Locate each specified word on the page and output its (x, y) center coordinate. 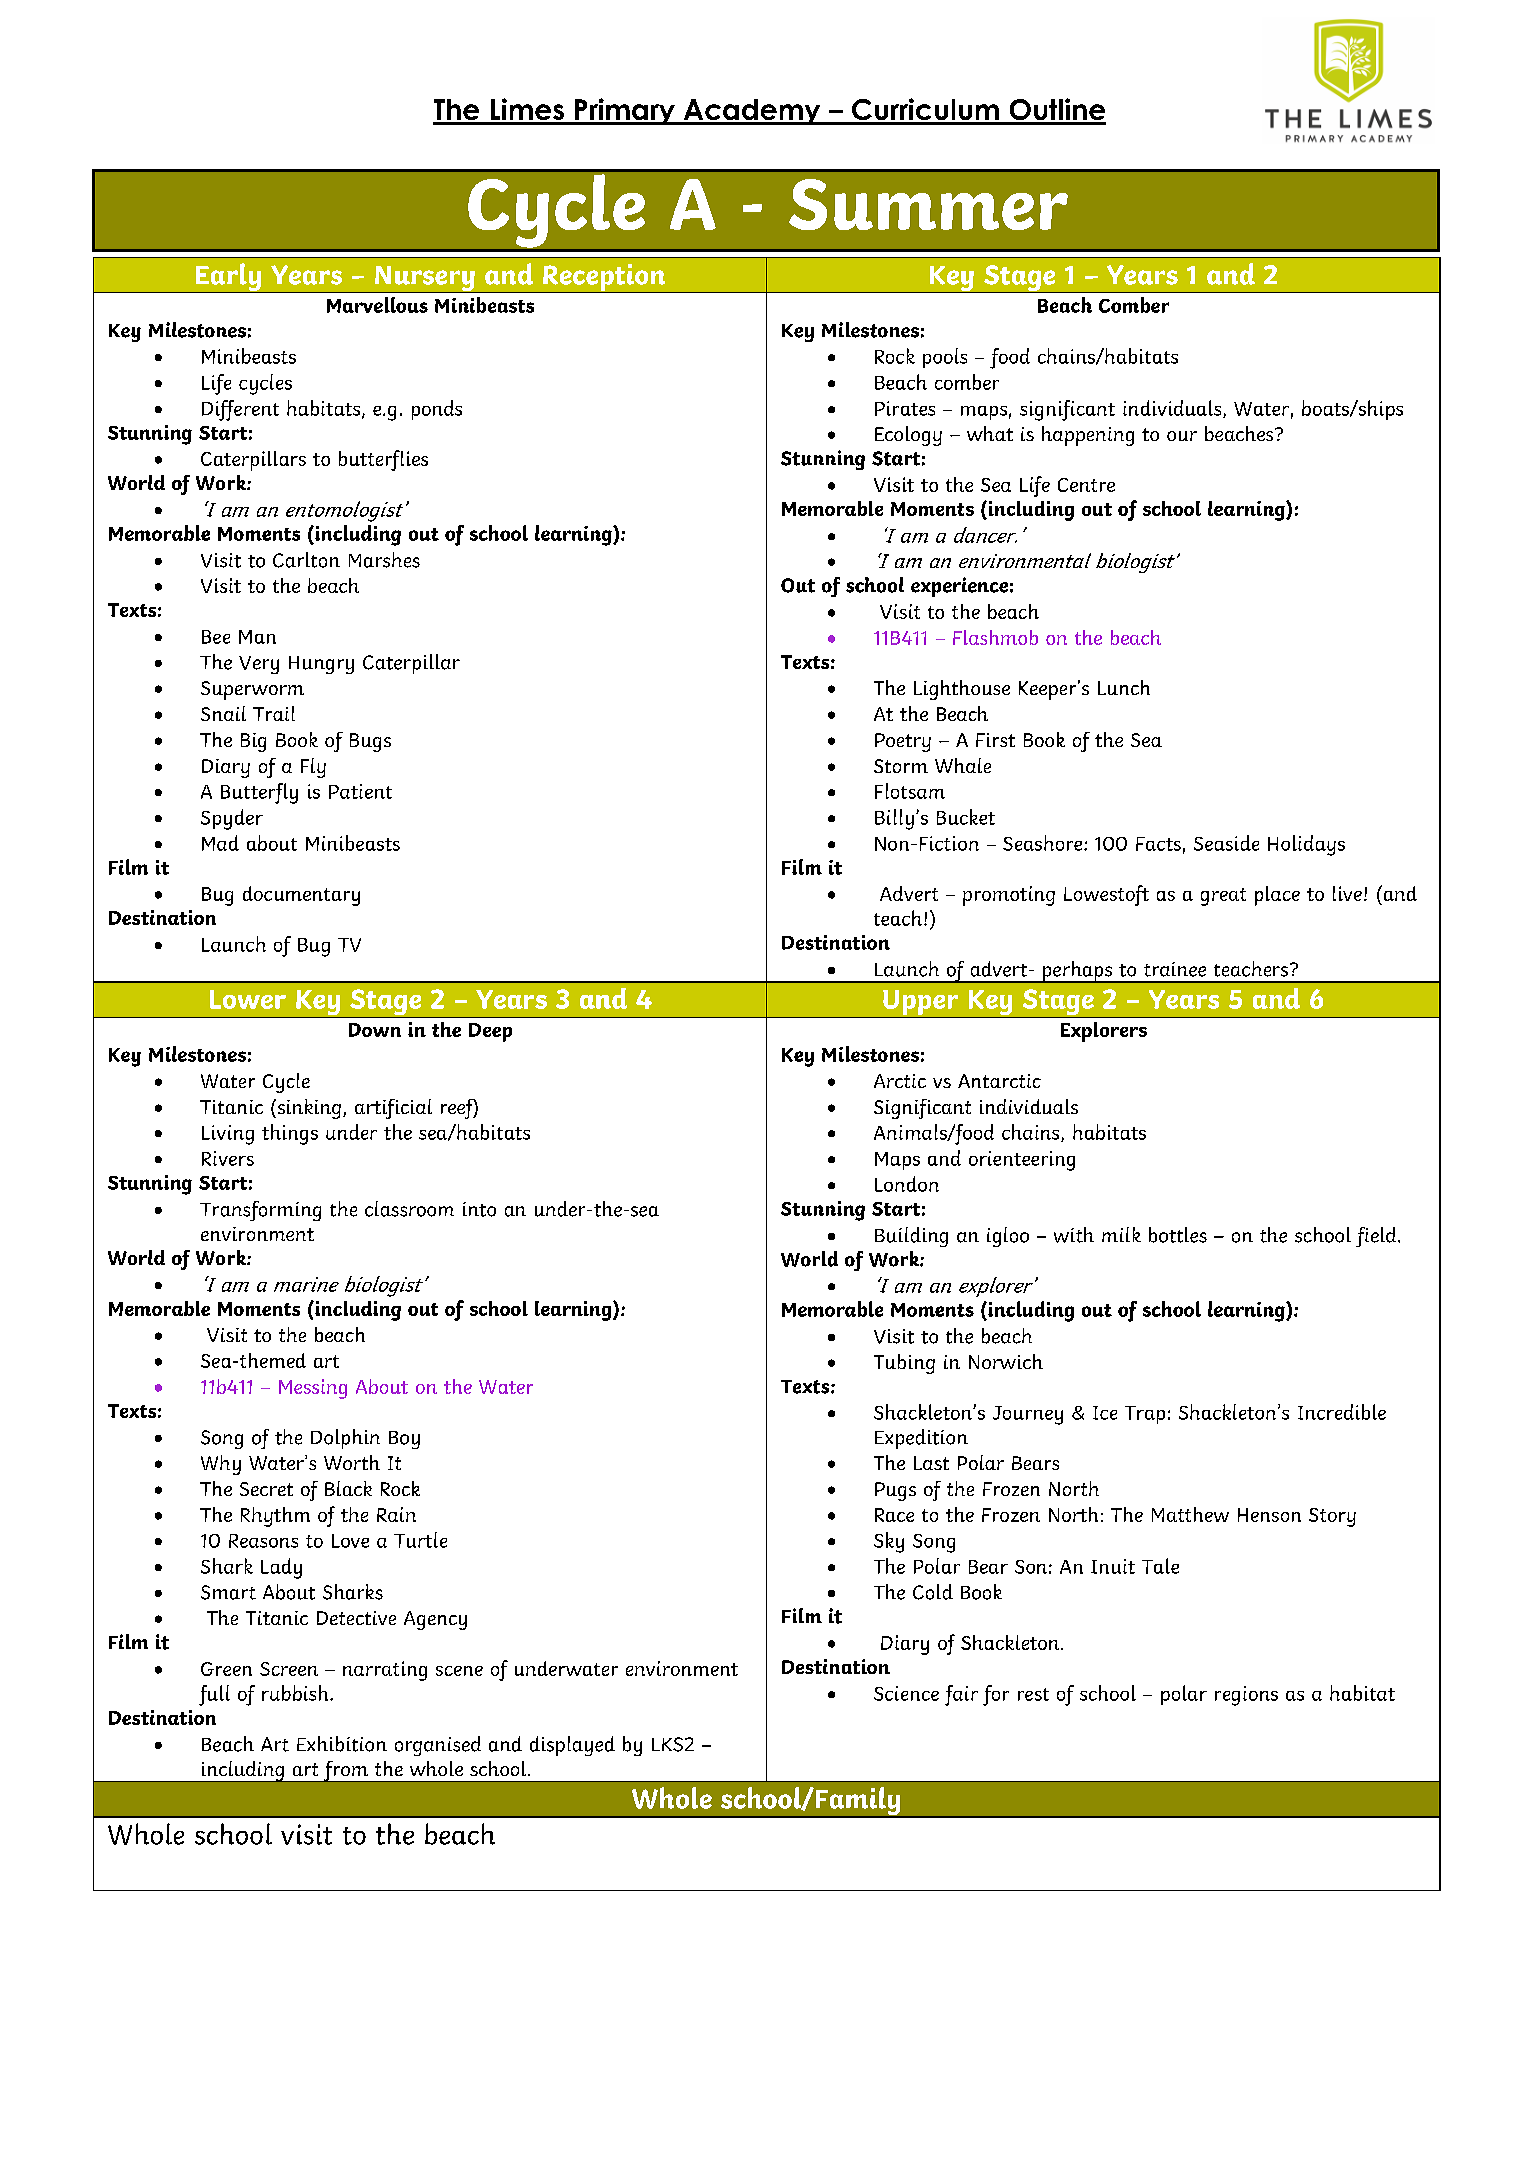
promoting (1009, 896)
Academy (752, 112)
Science (906, 1693)
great (1223, 897)
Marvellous (377, 305)
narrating (385, 1671)
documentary (301, 896)
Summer (928, 204)
